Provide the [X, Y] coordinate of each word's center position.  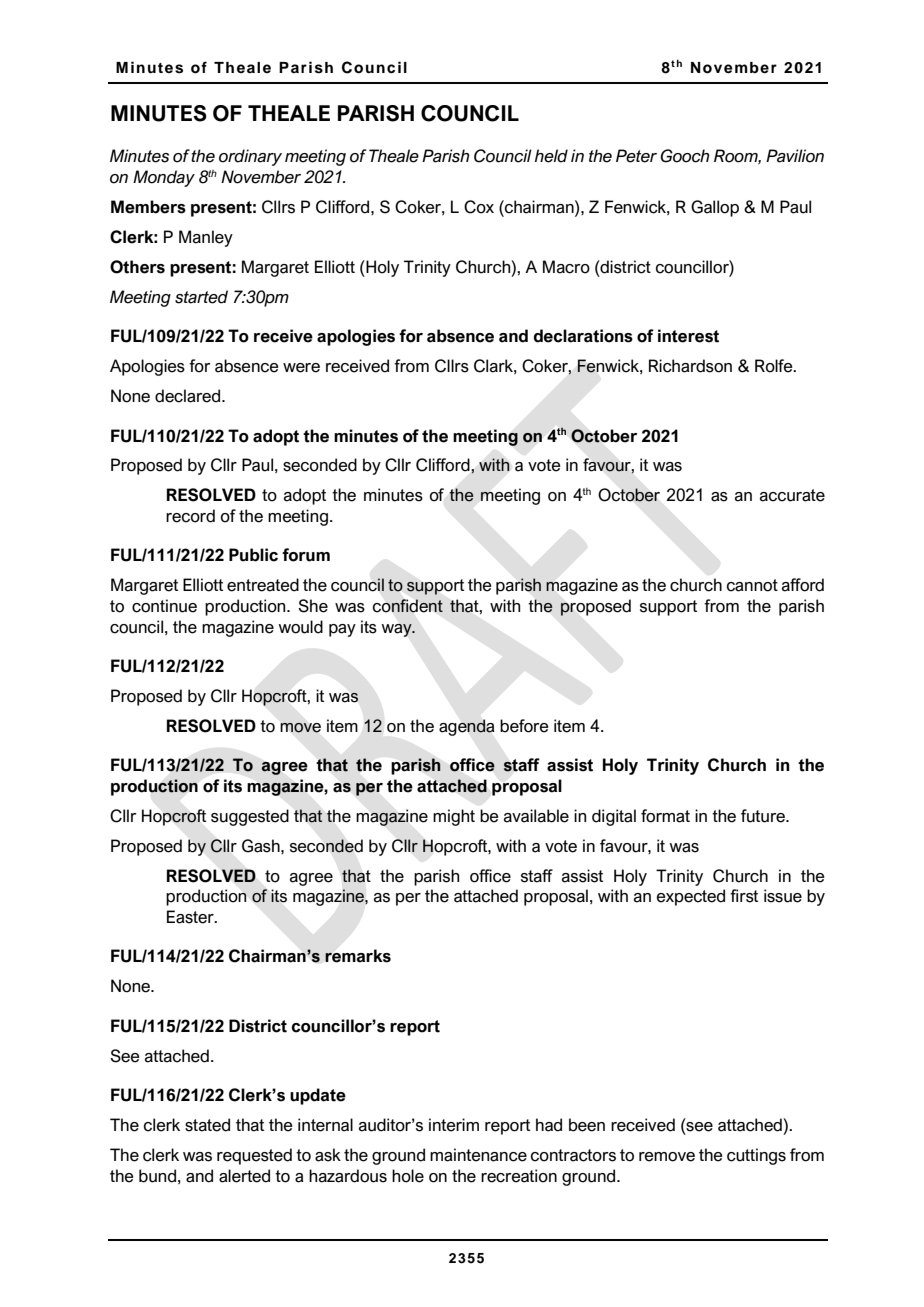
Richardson [690, 366]
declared [189, 396]
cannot [752, 585]
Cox [479, 207]
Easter [191, 917]
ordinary [250, 157]
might [454, 817]
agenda [467, 727]
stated [207, 1125]
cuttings [756, 1156]
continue [164, 606]
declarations [583, 336]
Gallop [715, 208]
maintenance [478, 1155]
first [744, 896]
